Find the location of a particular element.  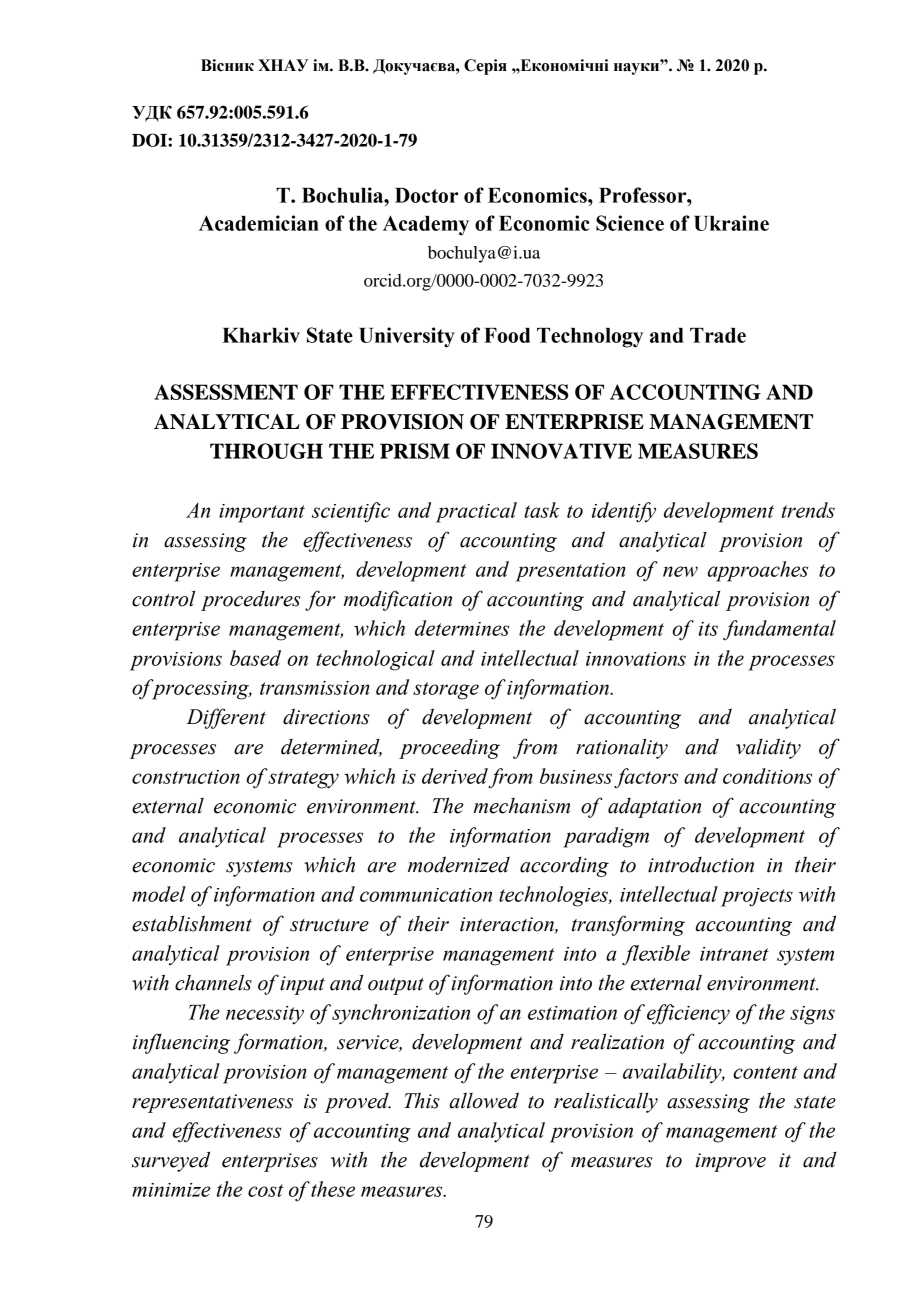

PRISM is located at coordinates (415, 451).
